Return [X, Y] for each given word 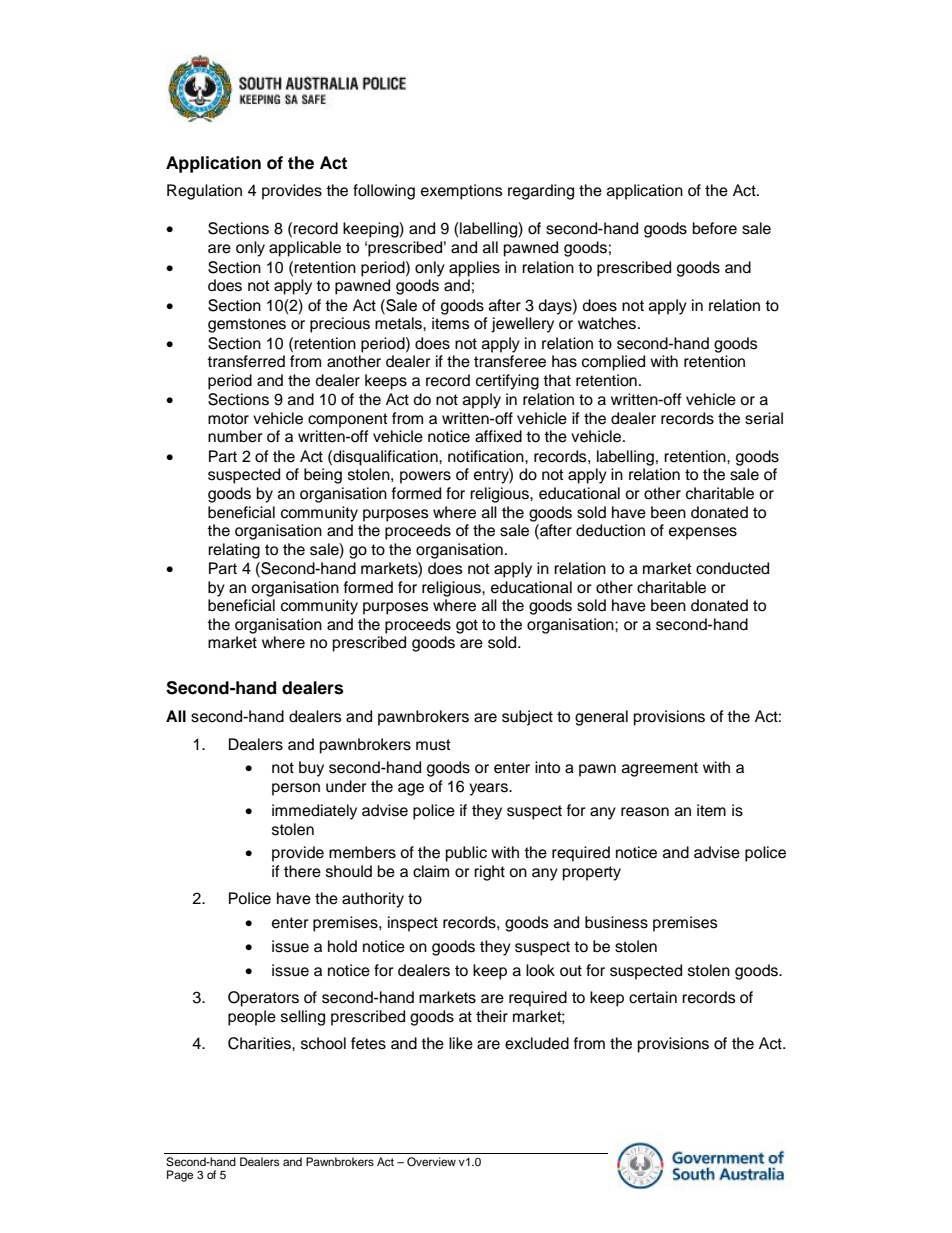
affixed [498, 436]
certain [653, 997]
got [467, 626]
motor [228, 419]
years [489, 789]
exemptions [462, 192]
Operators [263, 999]
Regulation [204, 192]
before [715, 228]
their [492, 1016]
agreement [660, 769]
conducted [732, 568]
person [296, 789]
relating [234, 551]
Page [180, 1176]
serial [764, 418]
